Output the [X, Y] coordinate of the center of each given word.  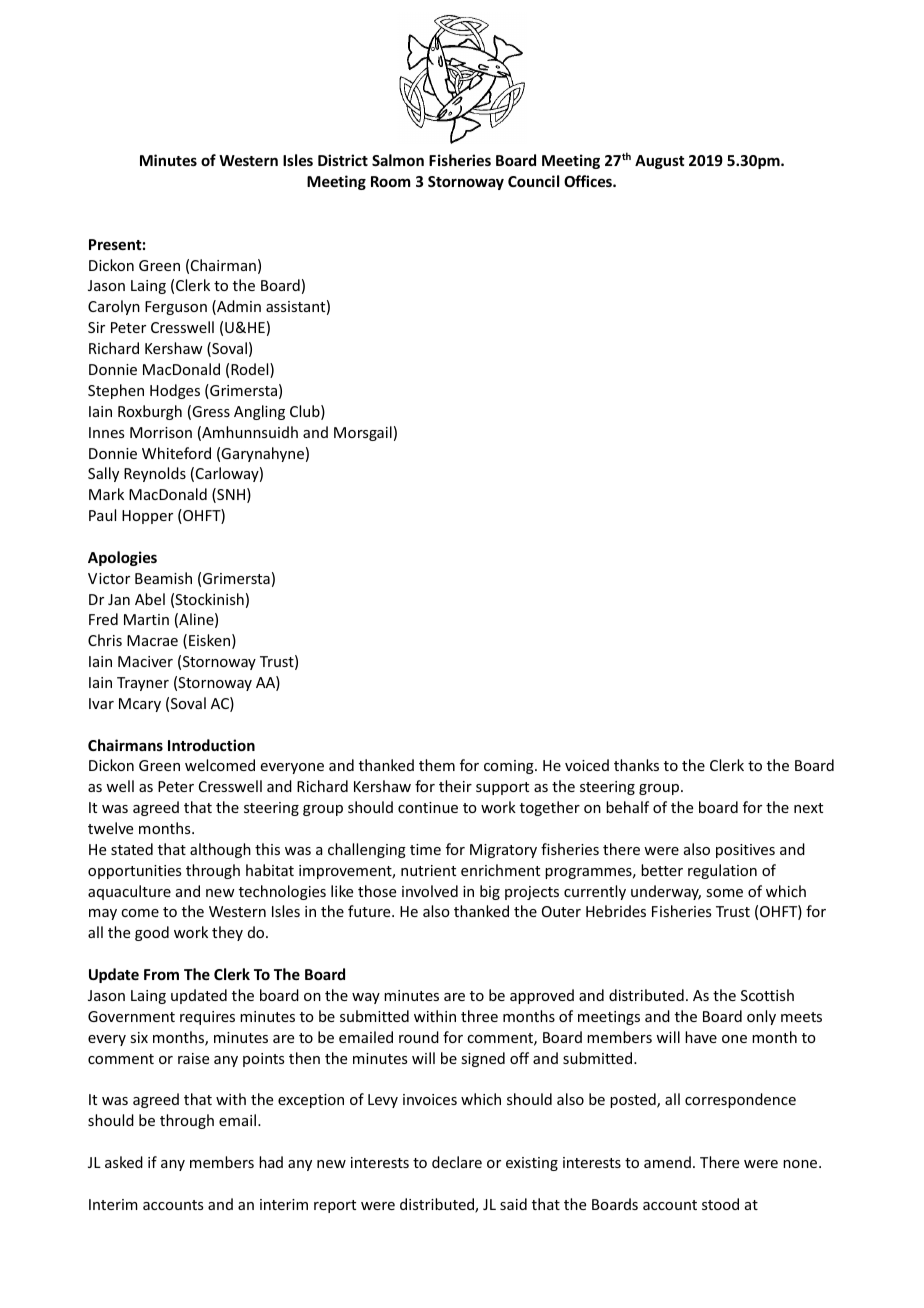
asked [124, 1162]
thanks [636, 765]
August [659, 162]
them [437, 765]
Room [390, 181]
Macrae [152, 640]
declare [457, 1162]
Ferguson [176, 308]
